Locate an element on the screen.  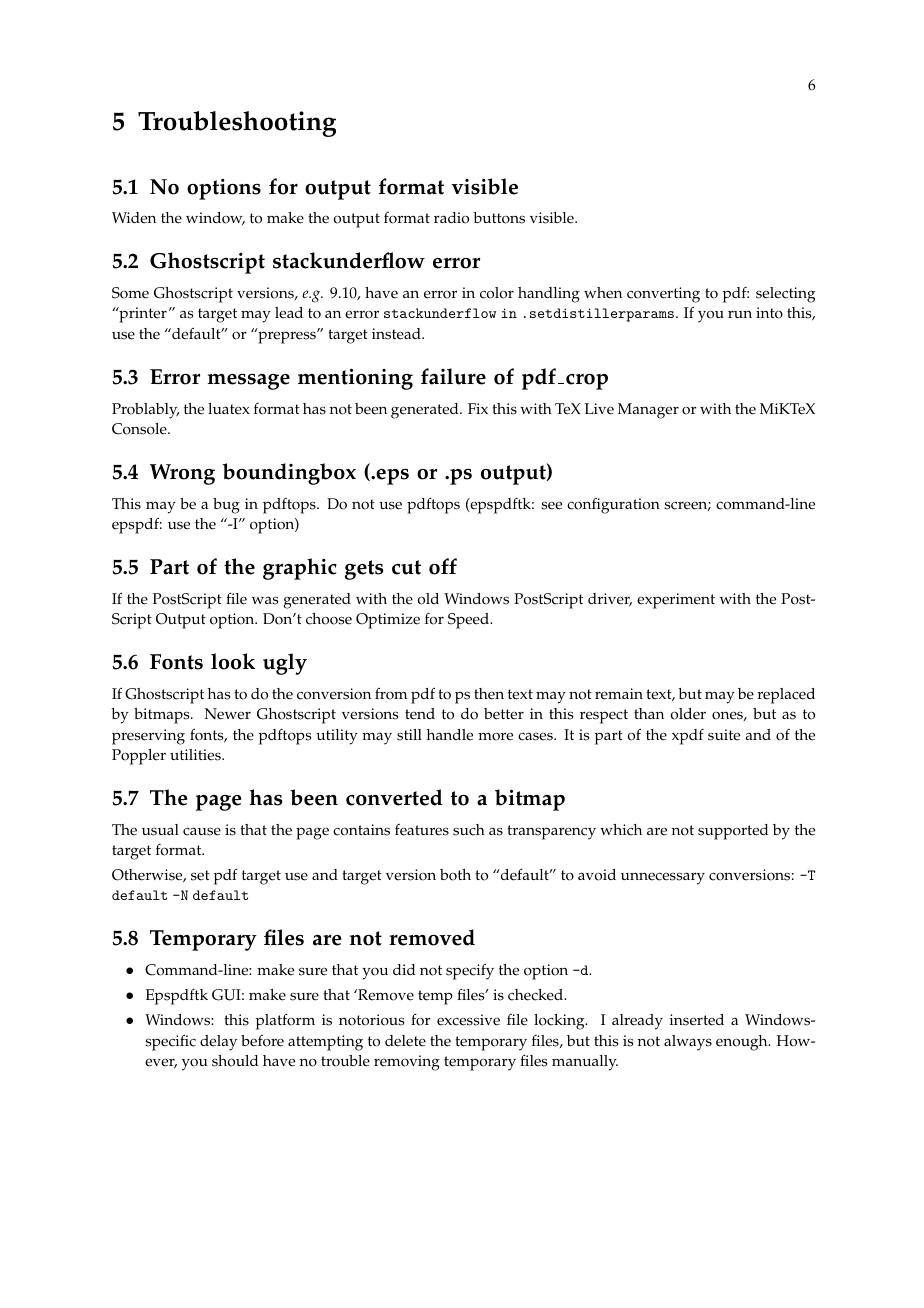
radio is located at coordinates (451, 218).
